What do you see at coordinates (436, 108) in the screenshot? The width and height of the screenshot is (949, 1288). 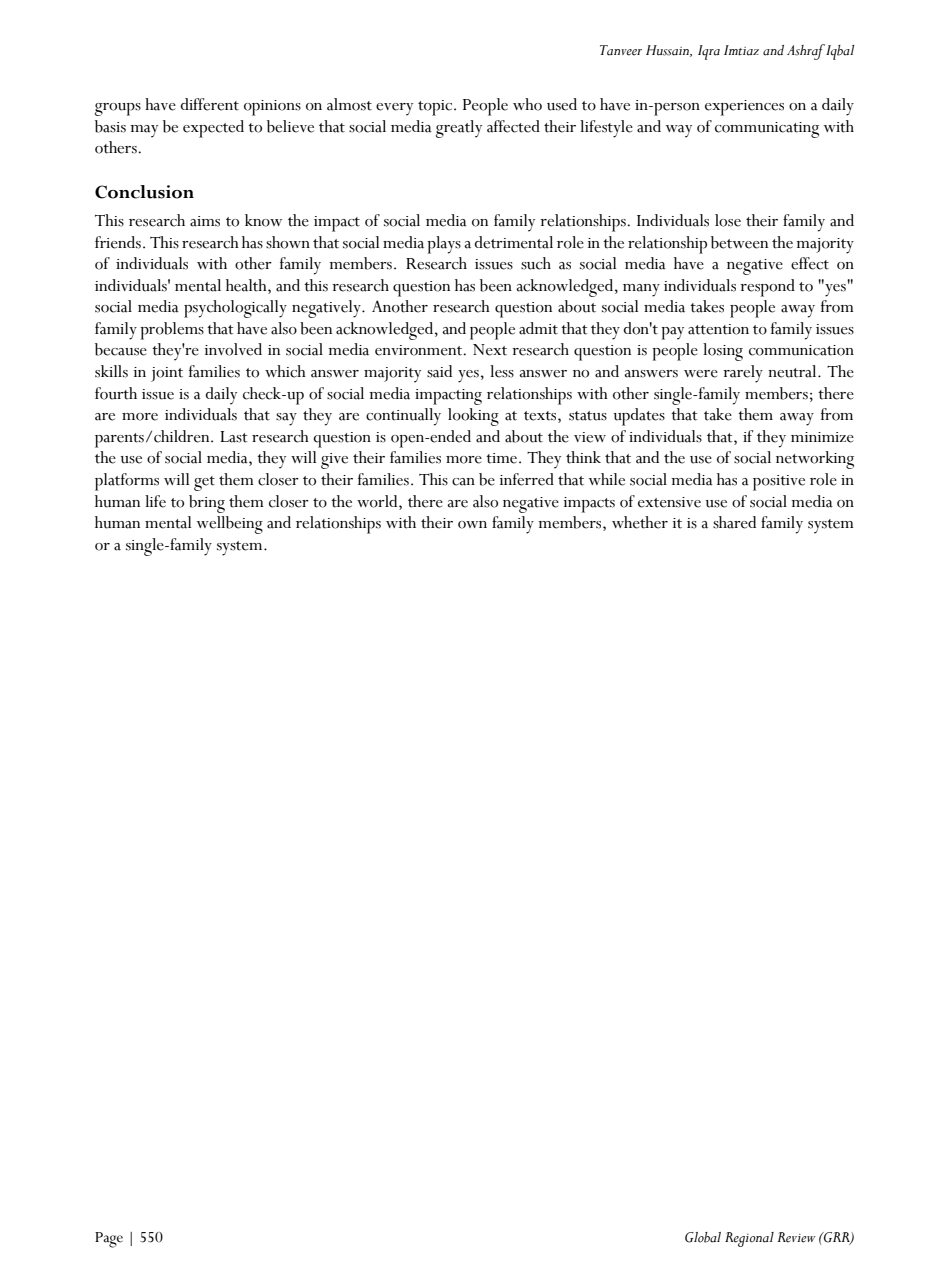 I see `topic` at bounding box center [436, 108].
